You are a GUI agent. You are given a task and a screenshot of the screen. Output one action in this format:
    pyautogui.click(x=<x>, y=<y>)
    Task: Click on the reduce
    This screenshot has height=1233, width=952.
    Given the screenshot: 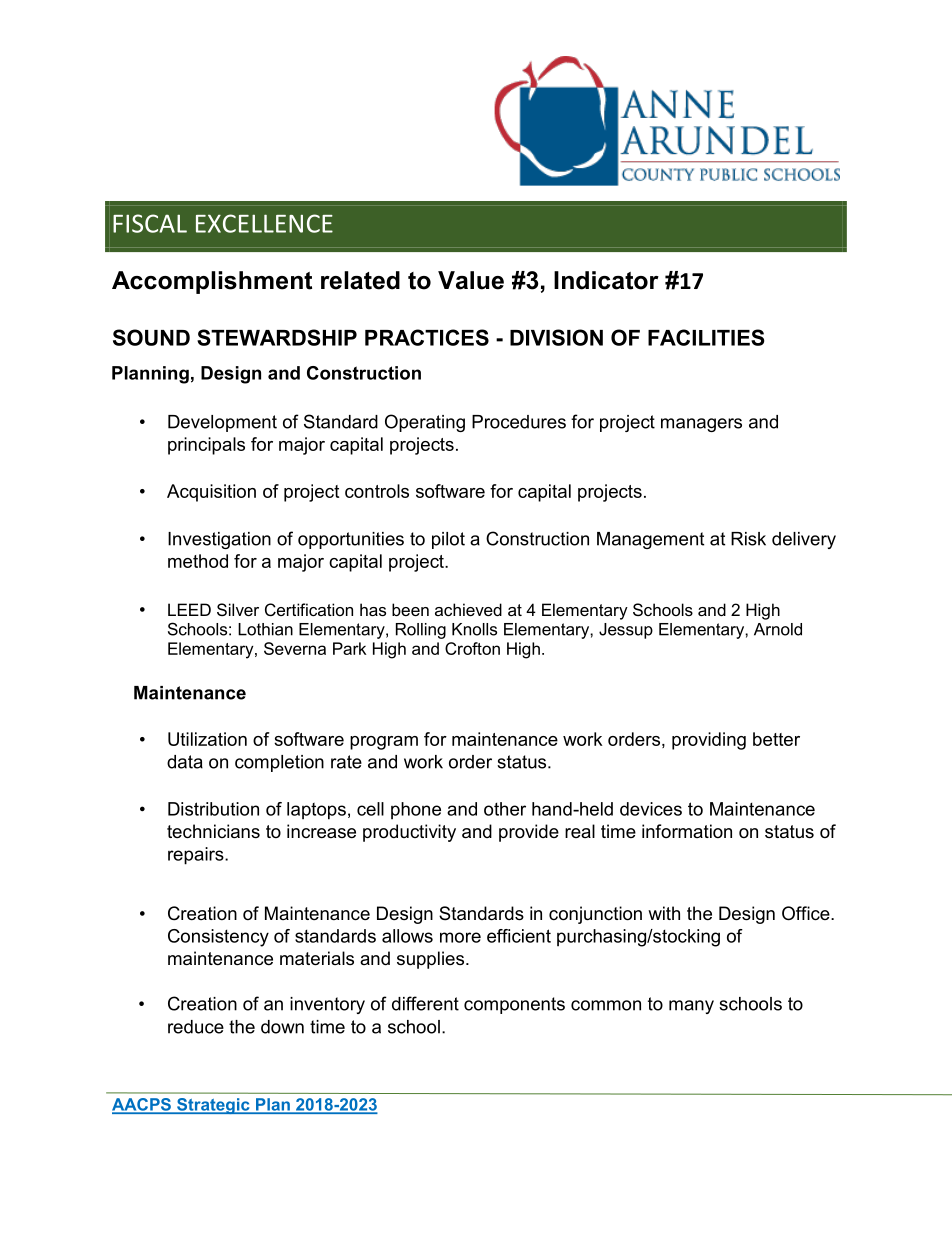 What is the action you would take?
    pyautogui.click(x=196, y=1027)
